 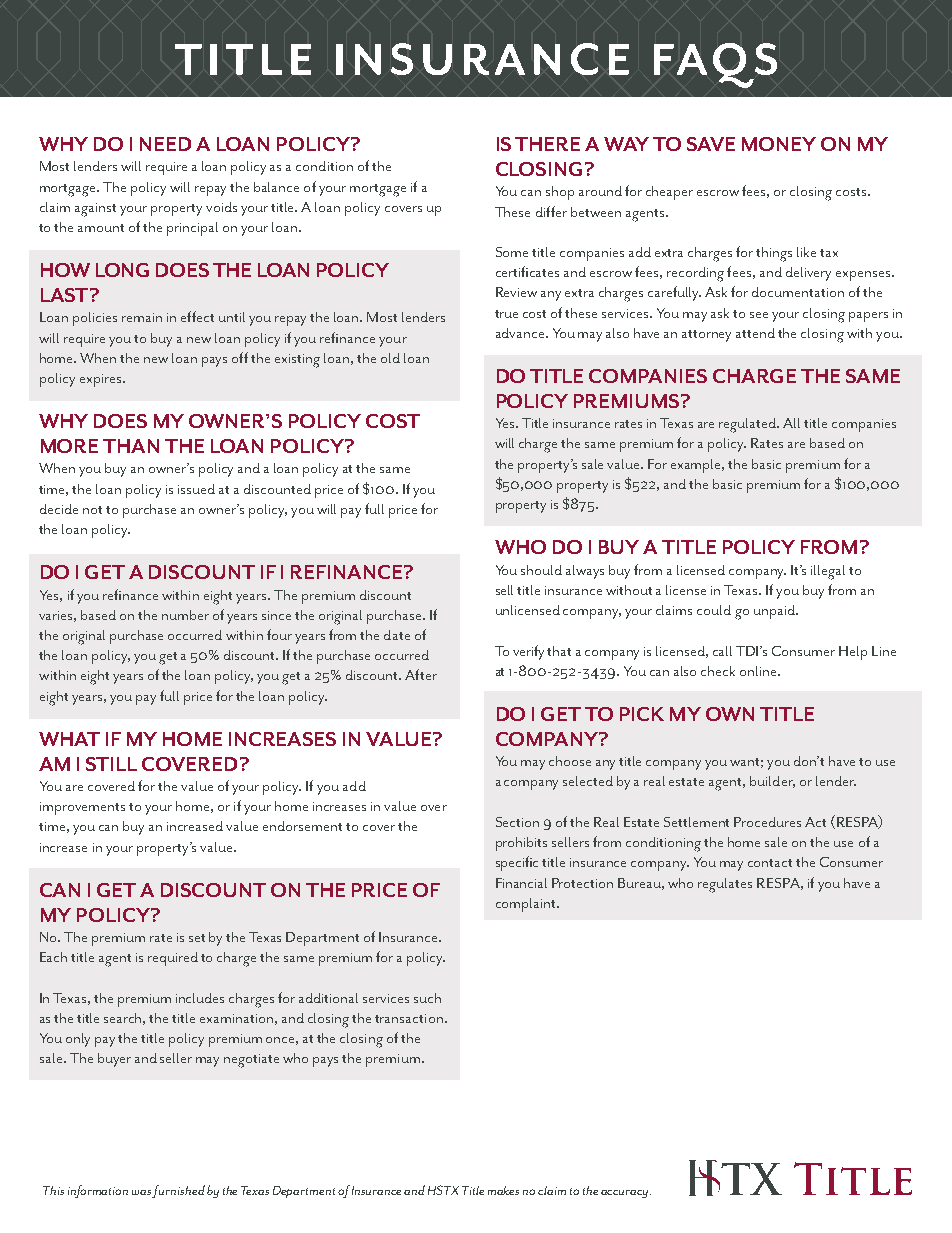 I want to click on was, so click(x=142, y=1194).
